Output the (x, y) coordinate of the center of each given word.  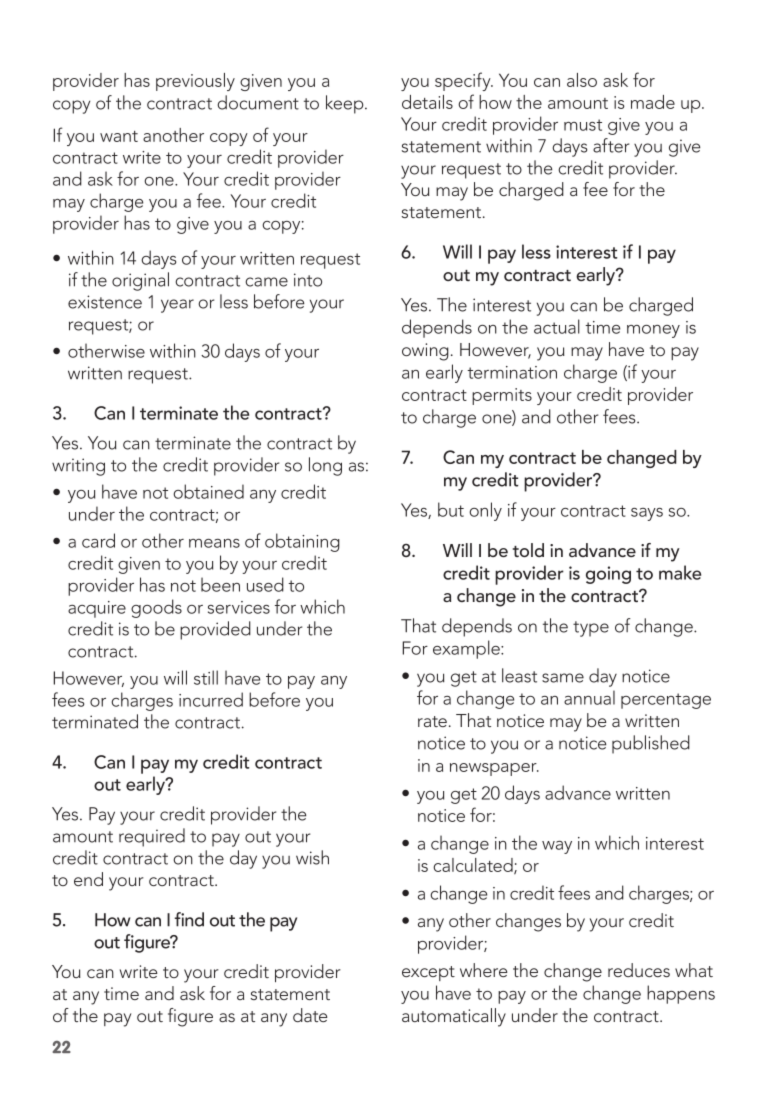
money (653, 331)
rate (432, 721)
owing (425, 352)
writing (78, 467)
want (119, 136)
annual (589, 697)
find (189, 919)
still (206, 677)
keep (346, 104)
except (428, 973)
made (653, 102)
